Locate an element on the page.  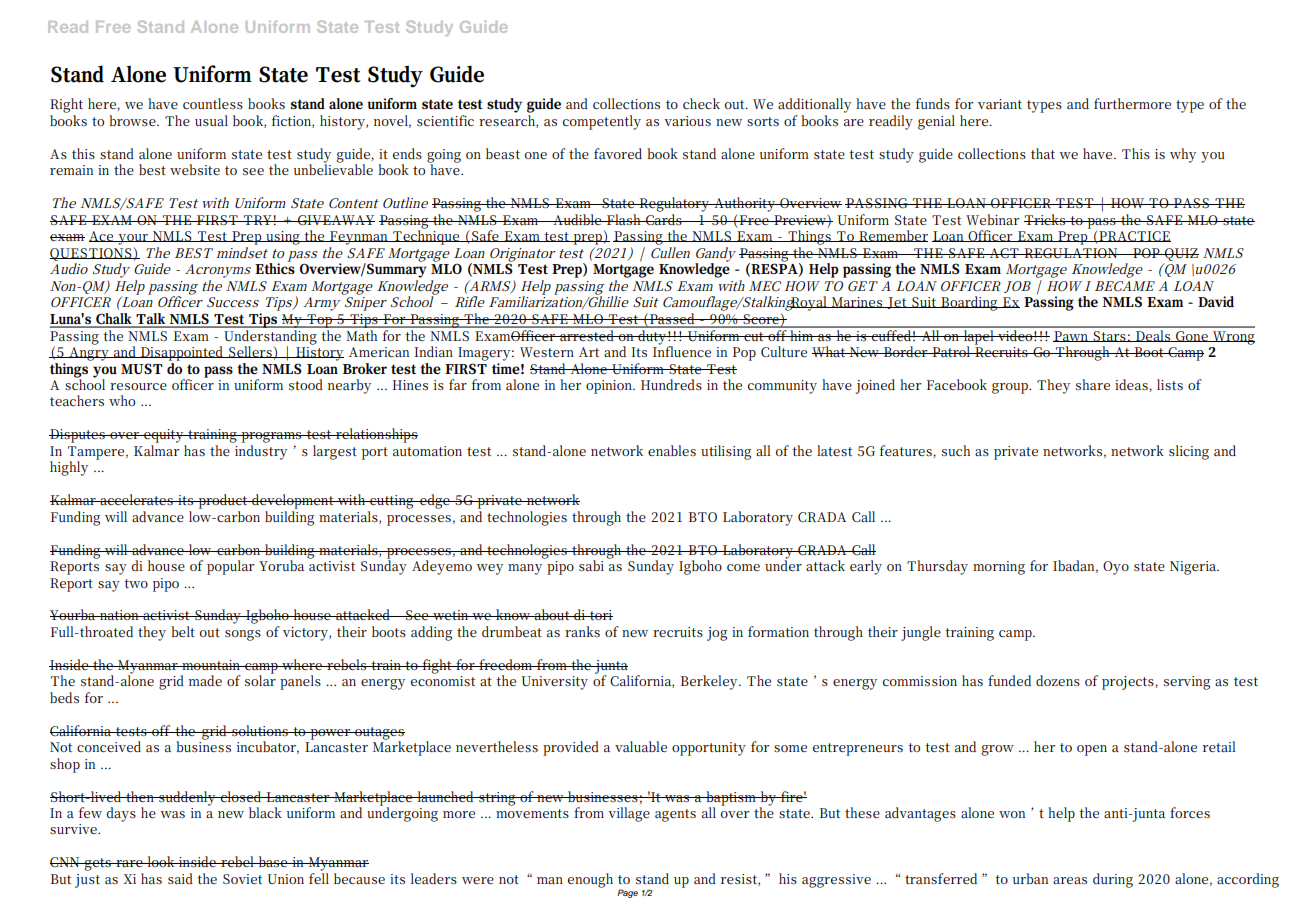
MUST is located at coordinates (142, 369).
